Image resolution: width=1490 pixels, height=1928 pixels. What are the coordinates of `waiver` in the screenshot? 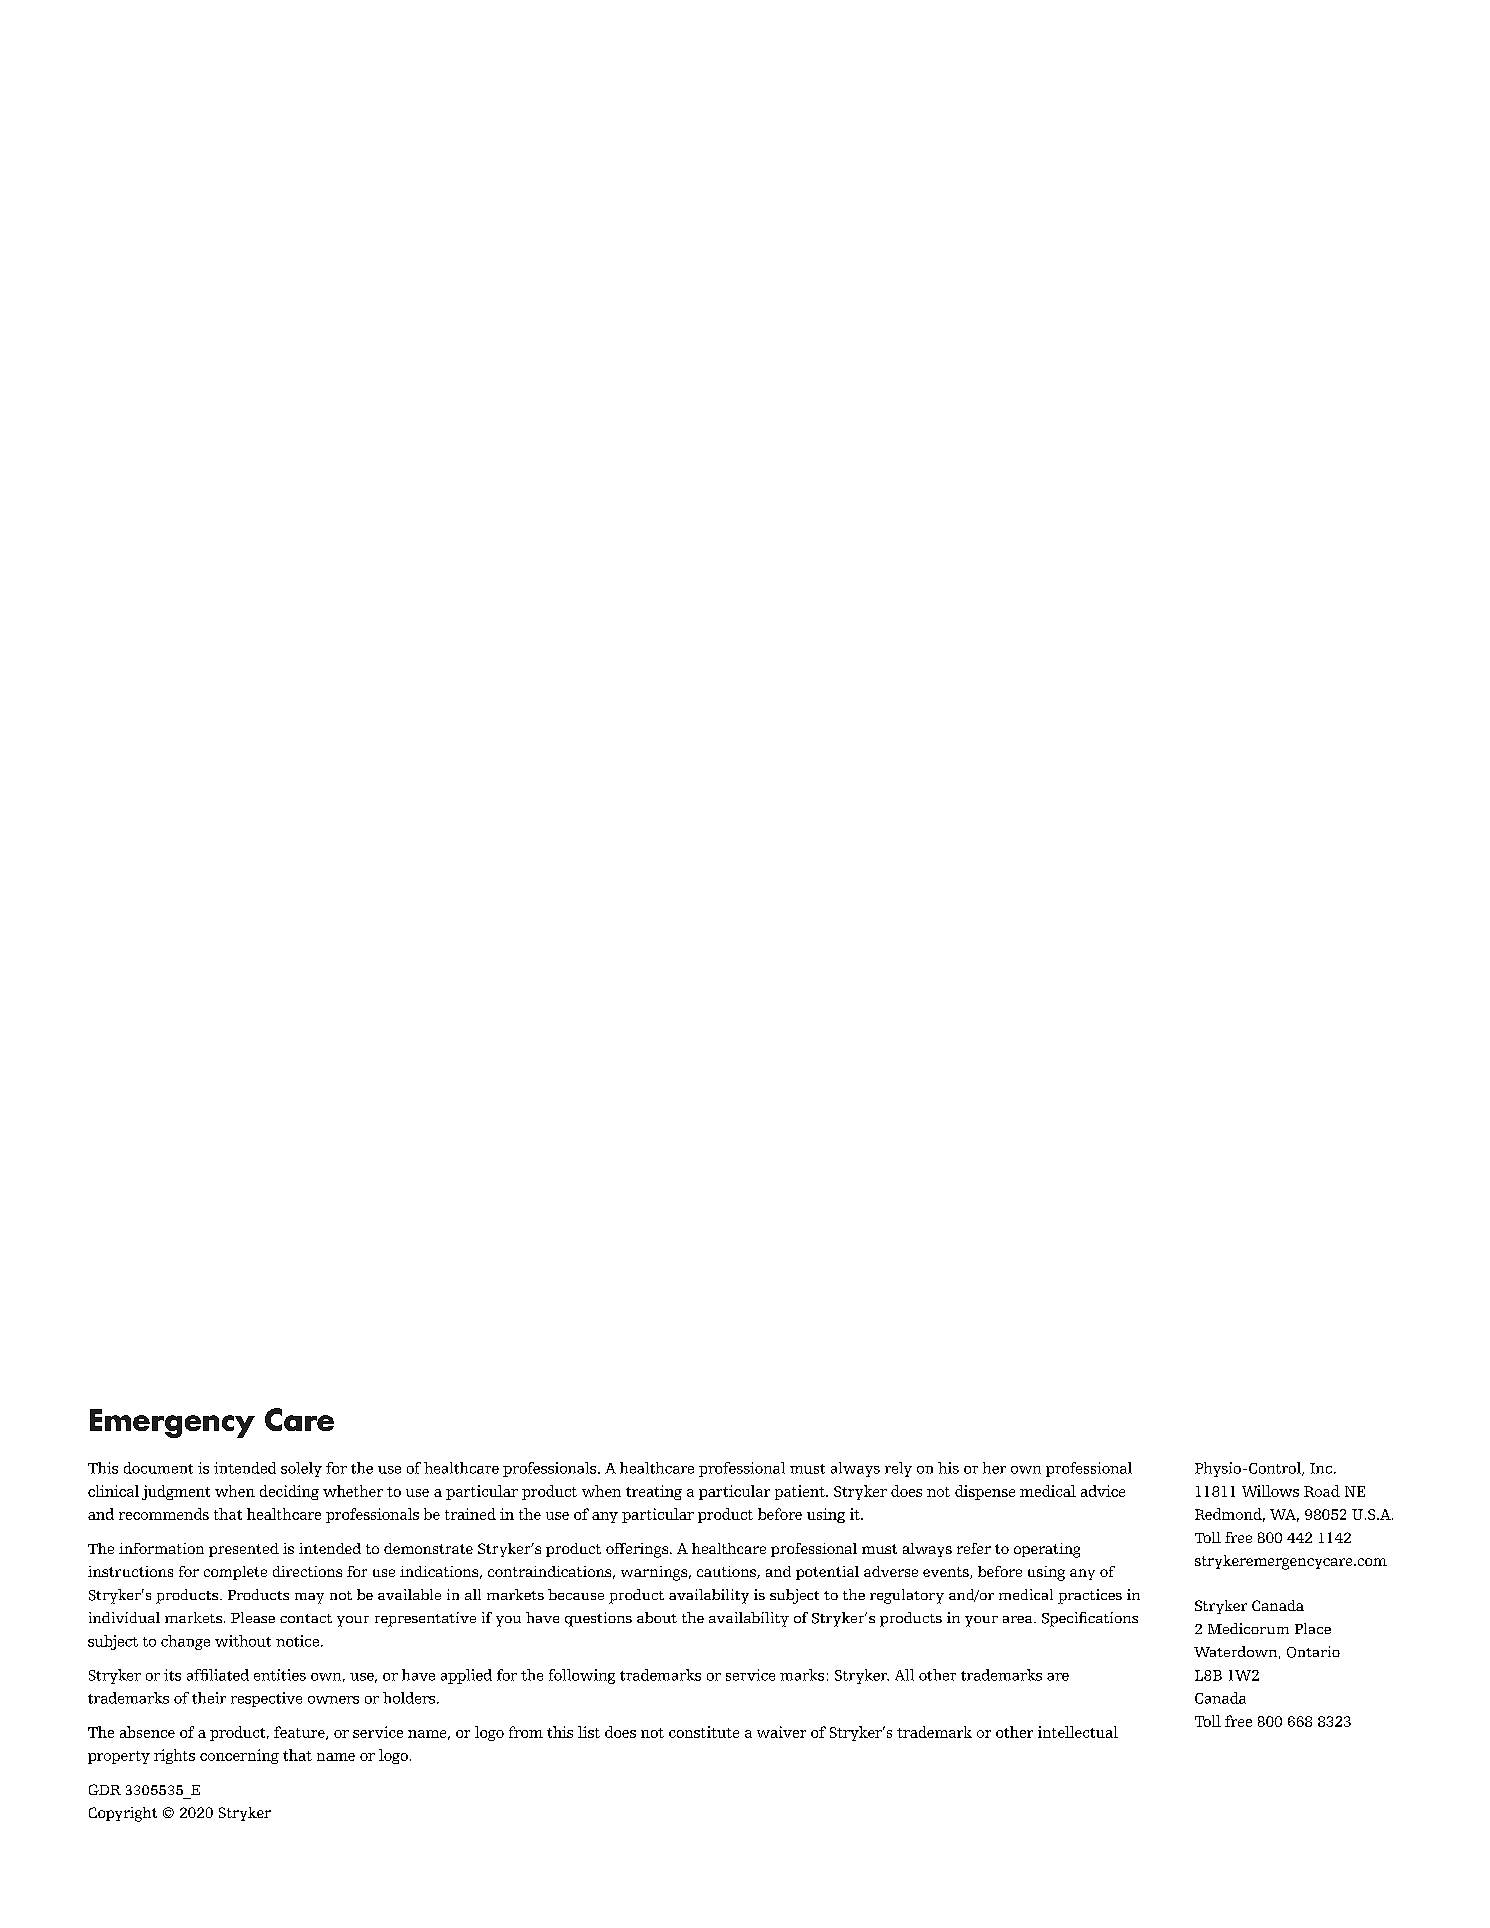 It's located at (781, 1732).
